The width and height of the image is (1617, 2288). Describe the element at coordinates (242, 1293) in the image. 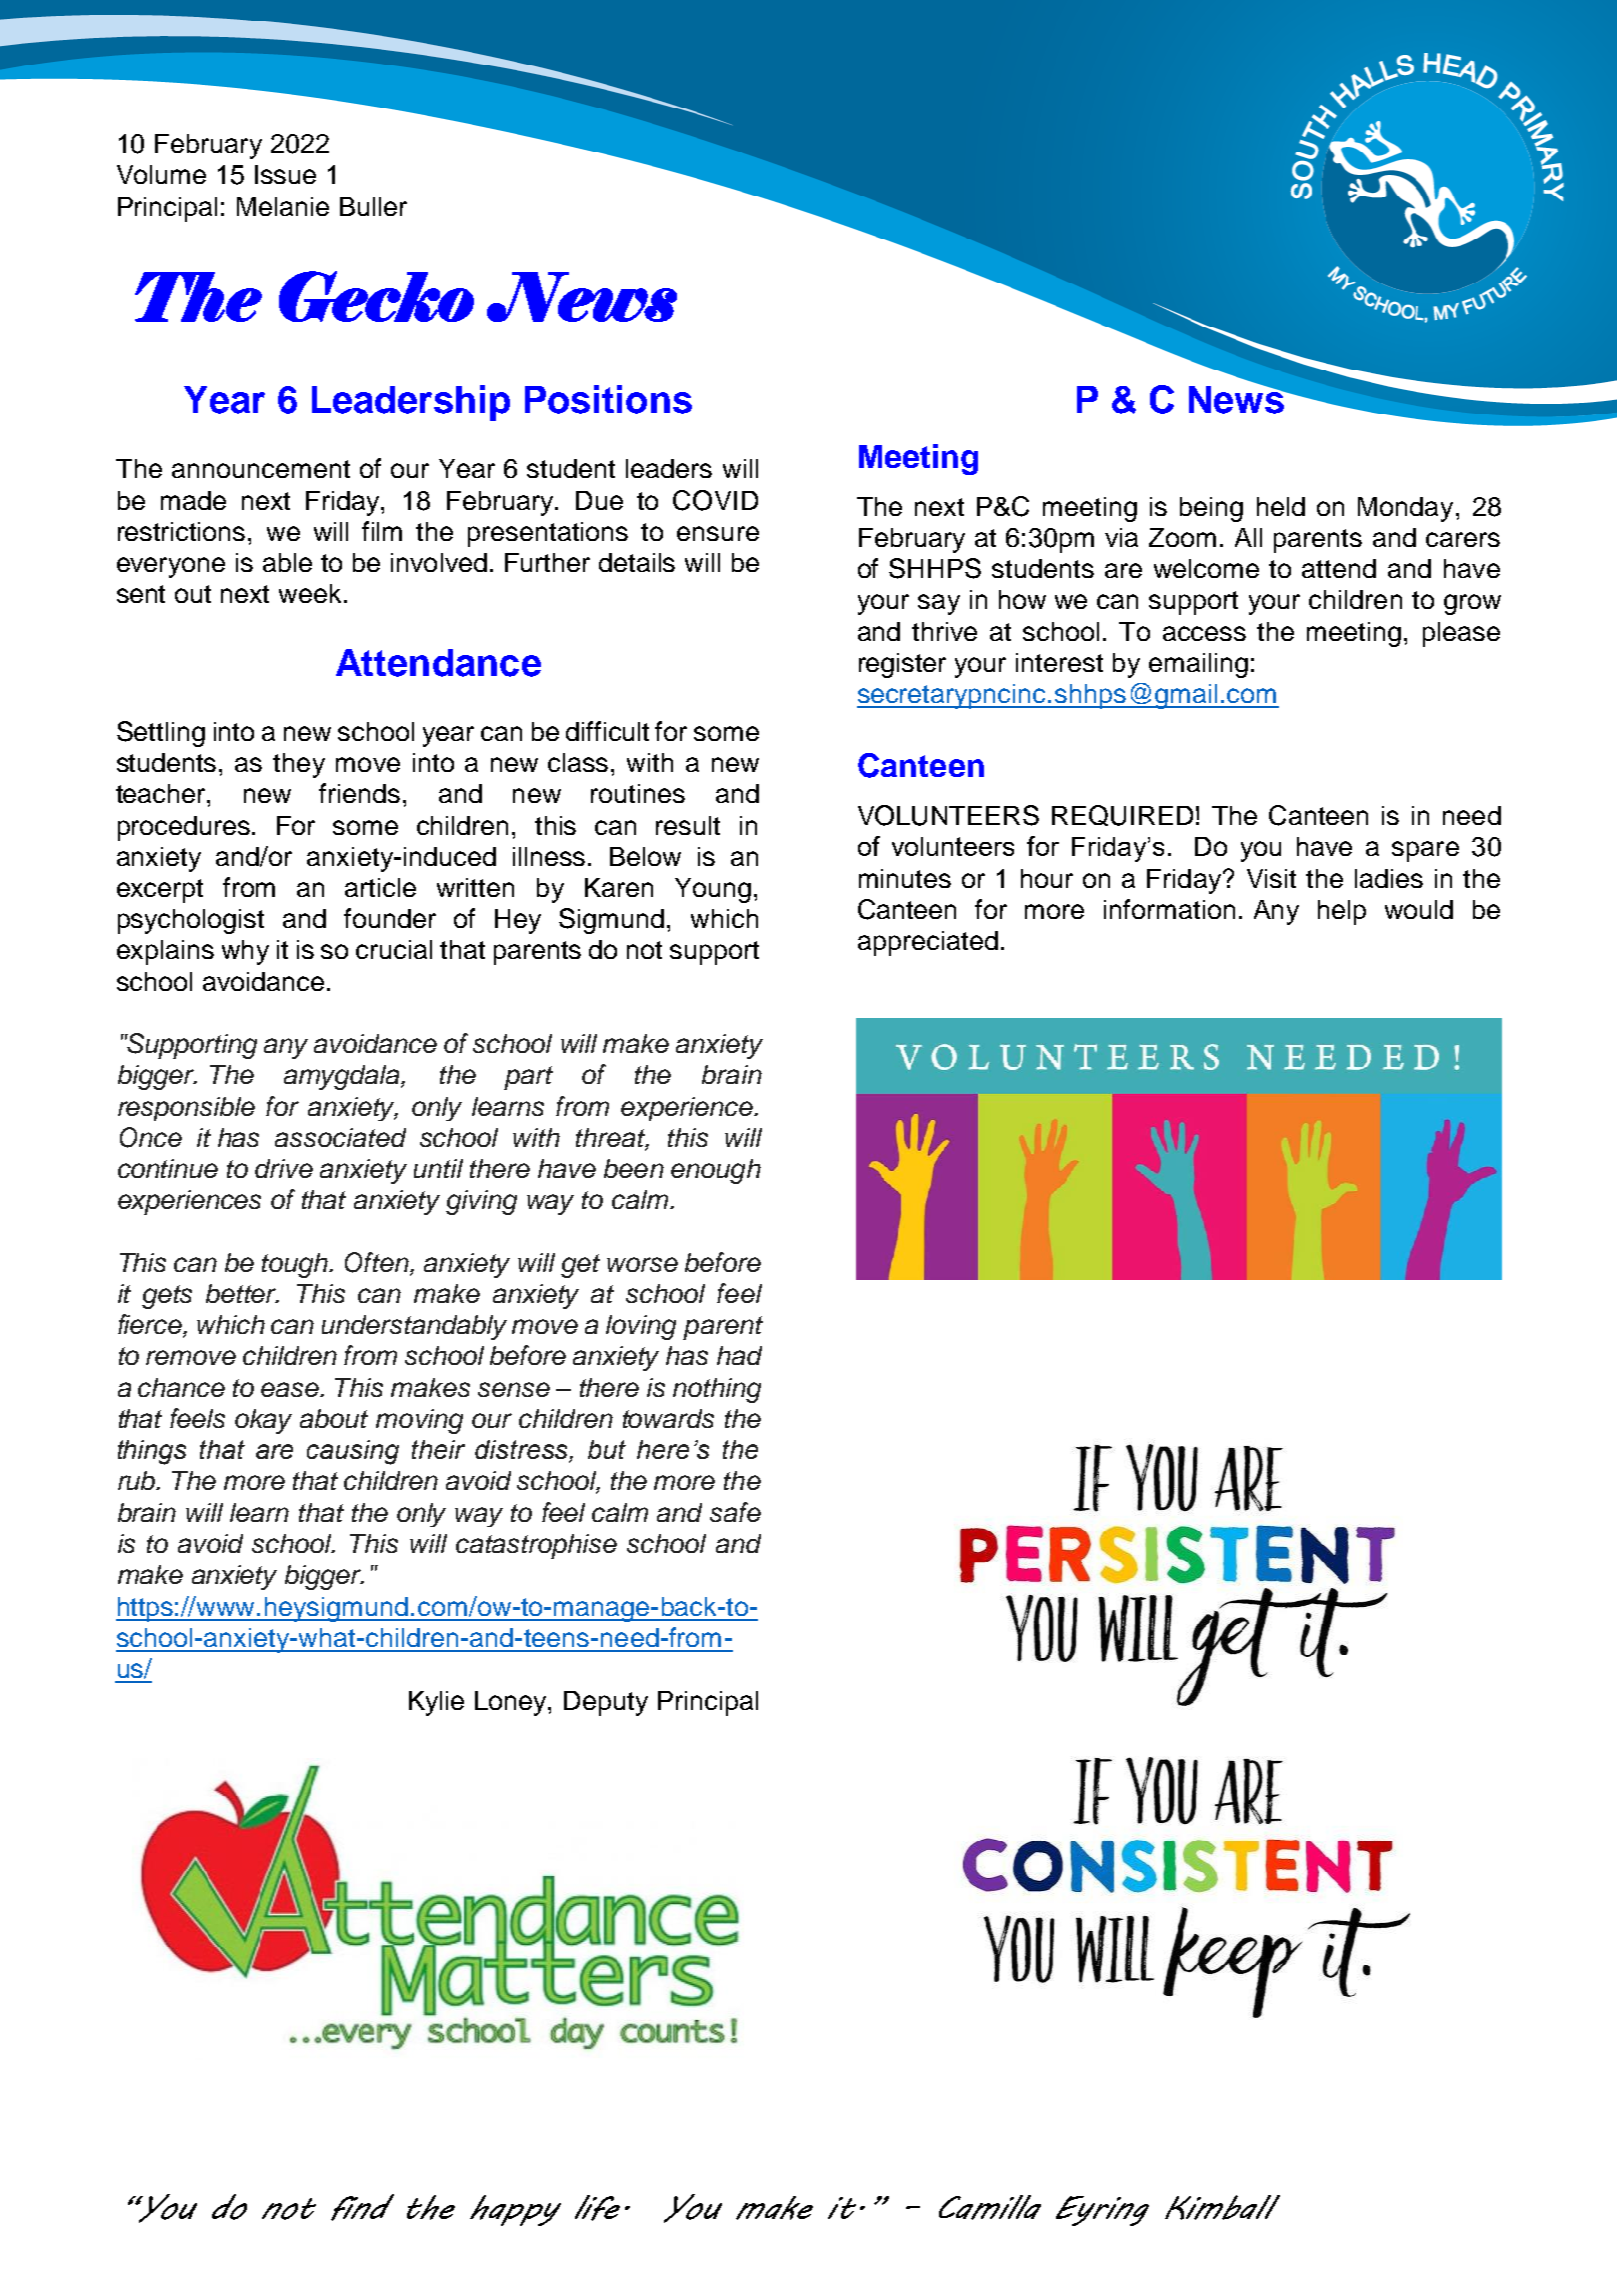

I see `better` at that location.
